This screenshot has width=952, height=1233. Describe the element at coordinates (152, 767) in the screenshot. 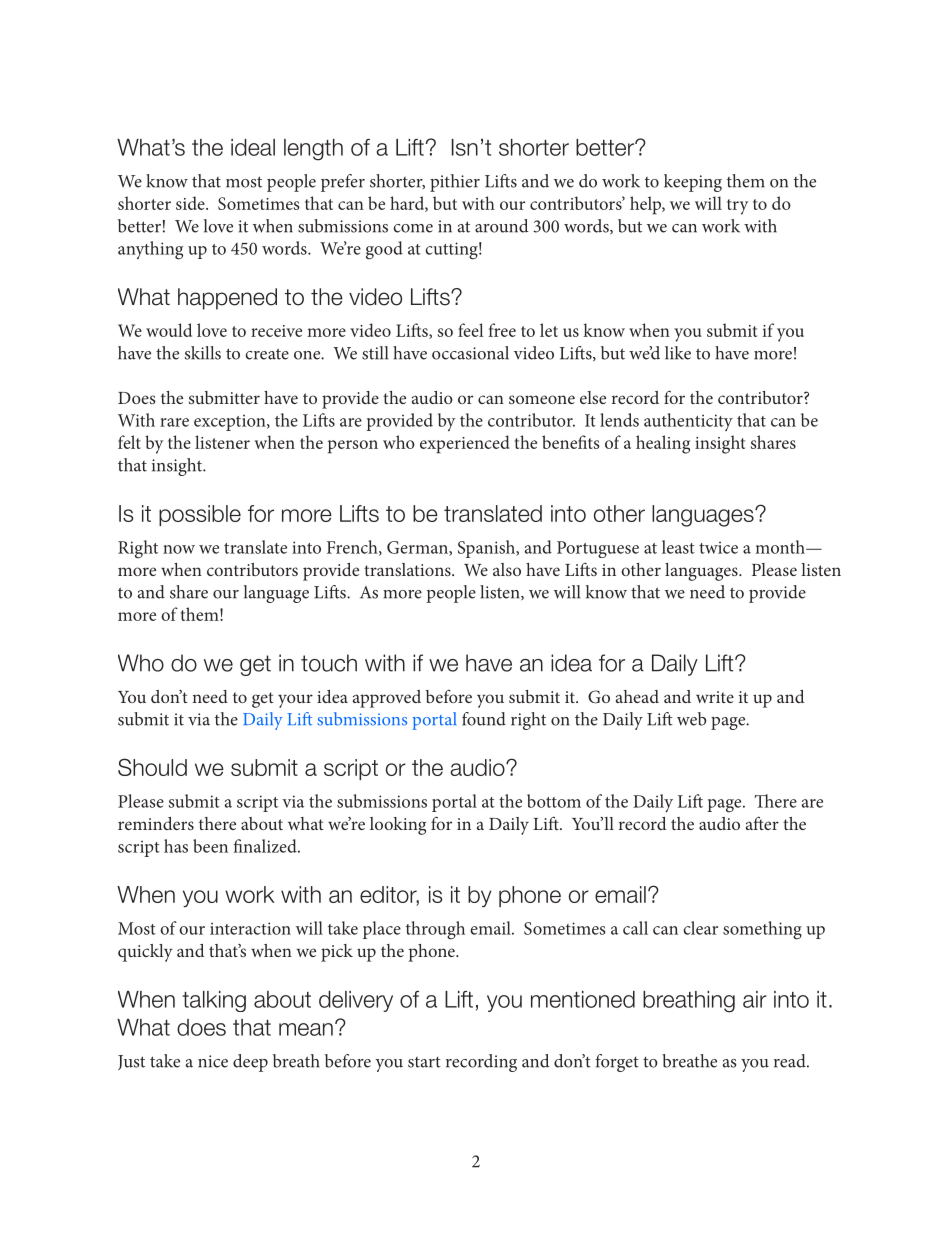

I see `Should` at that location.
